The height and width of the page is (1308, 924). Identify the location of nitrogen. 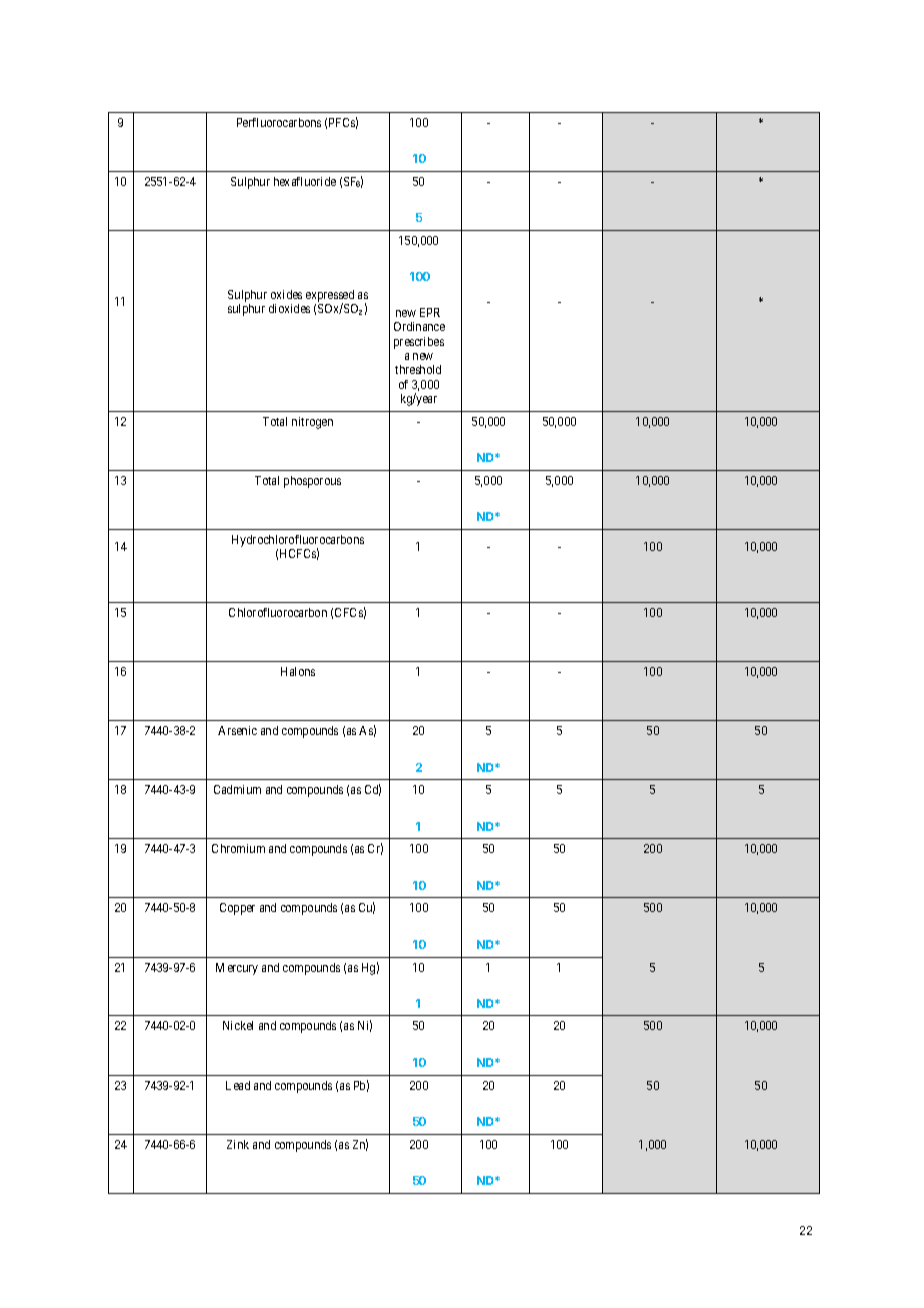
(312, 423).
